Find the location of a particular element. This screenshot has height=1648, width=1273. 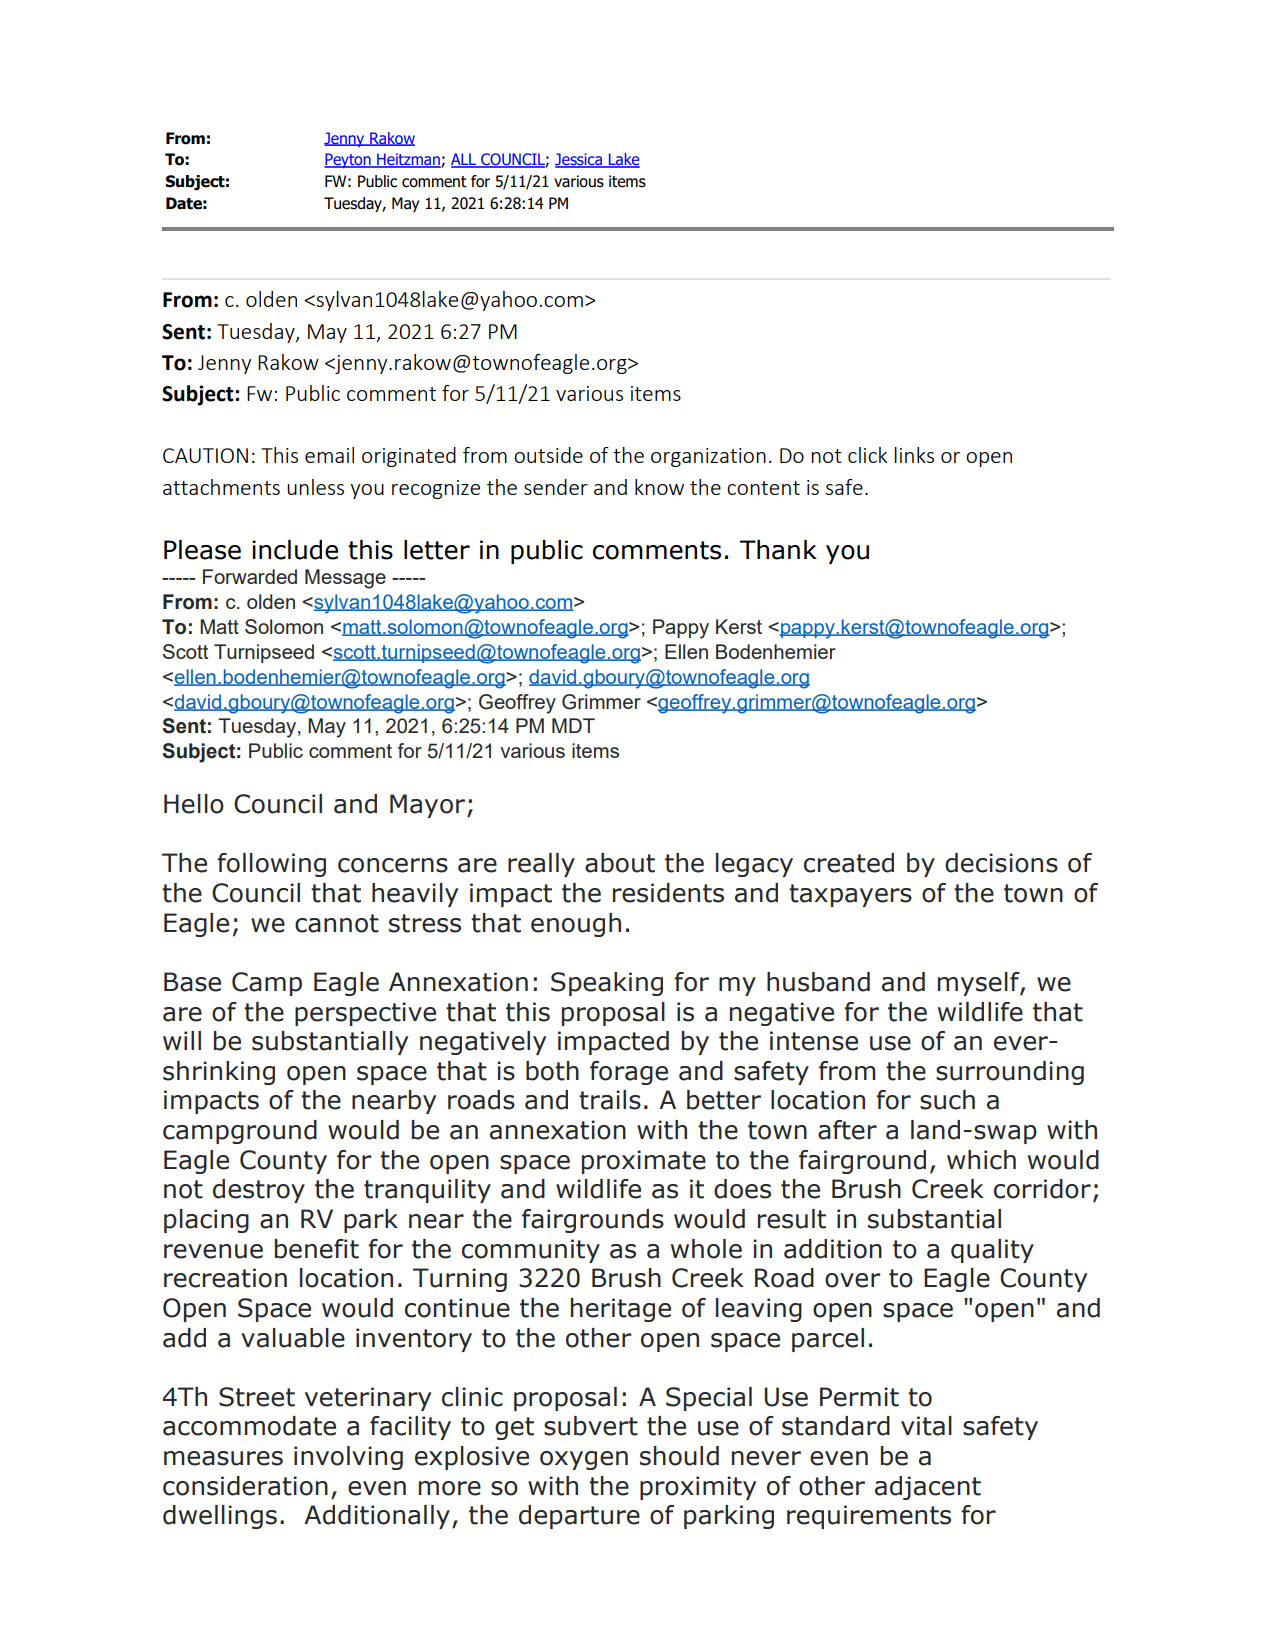

following is located at coordinates (271, 865).
